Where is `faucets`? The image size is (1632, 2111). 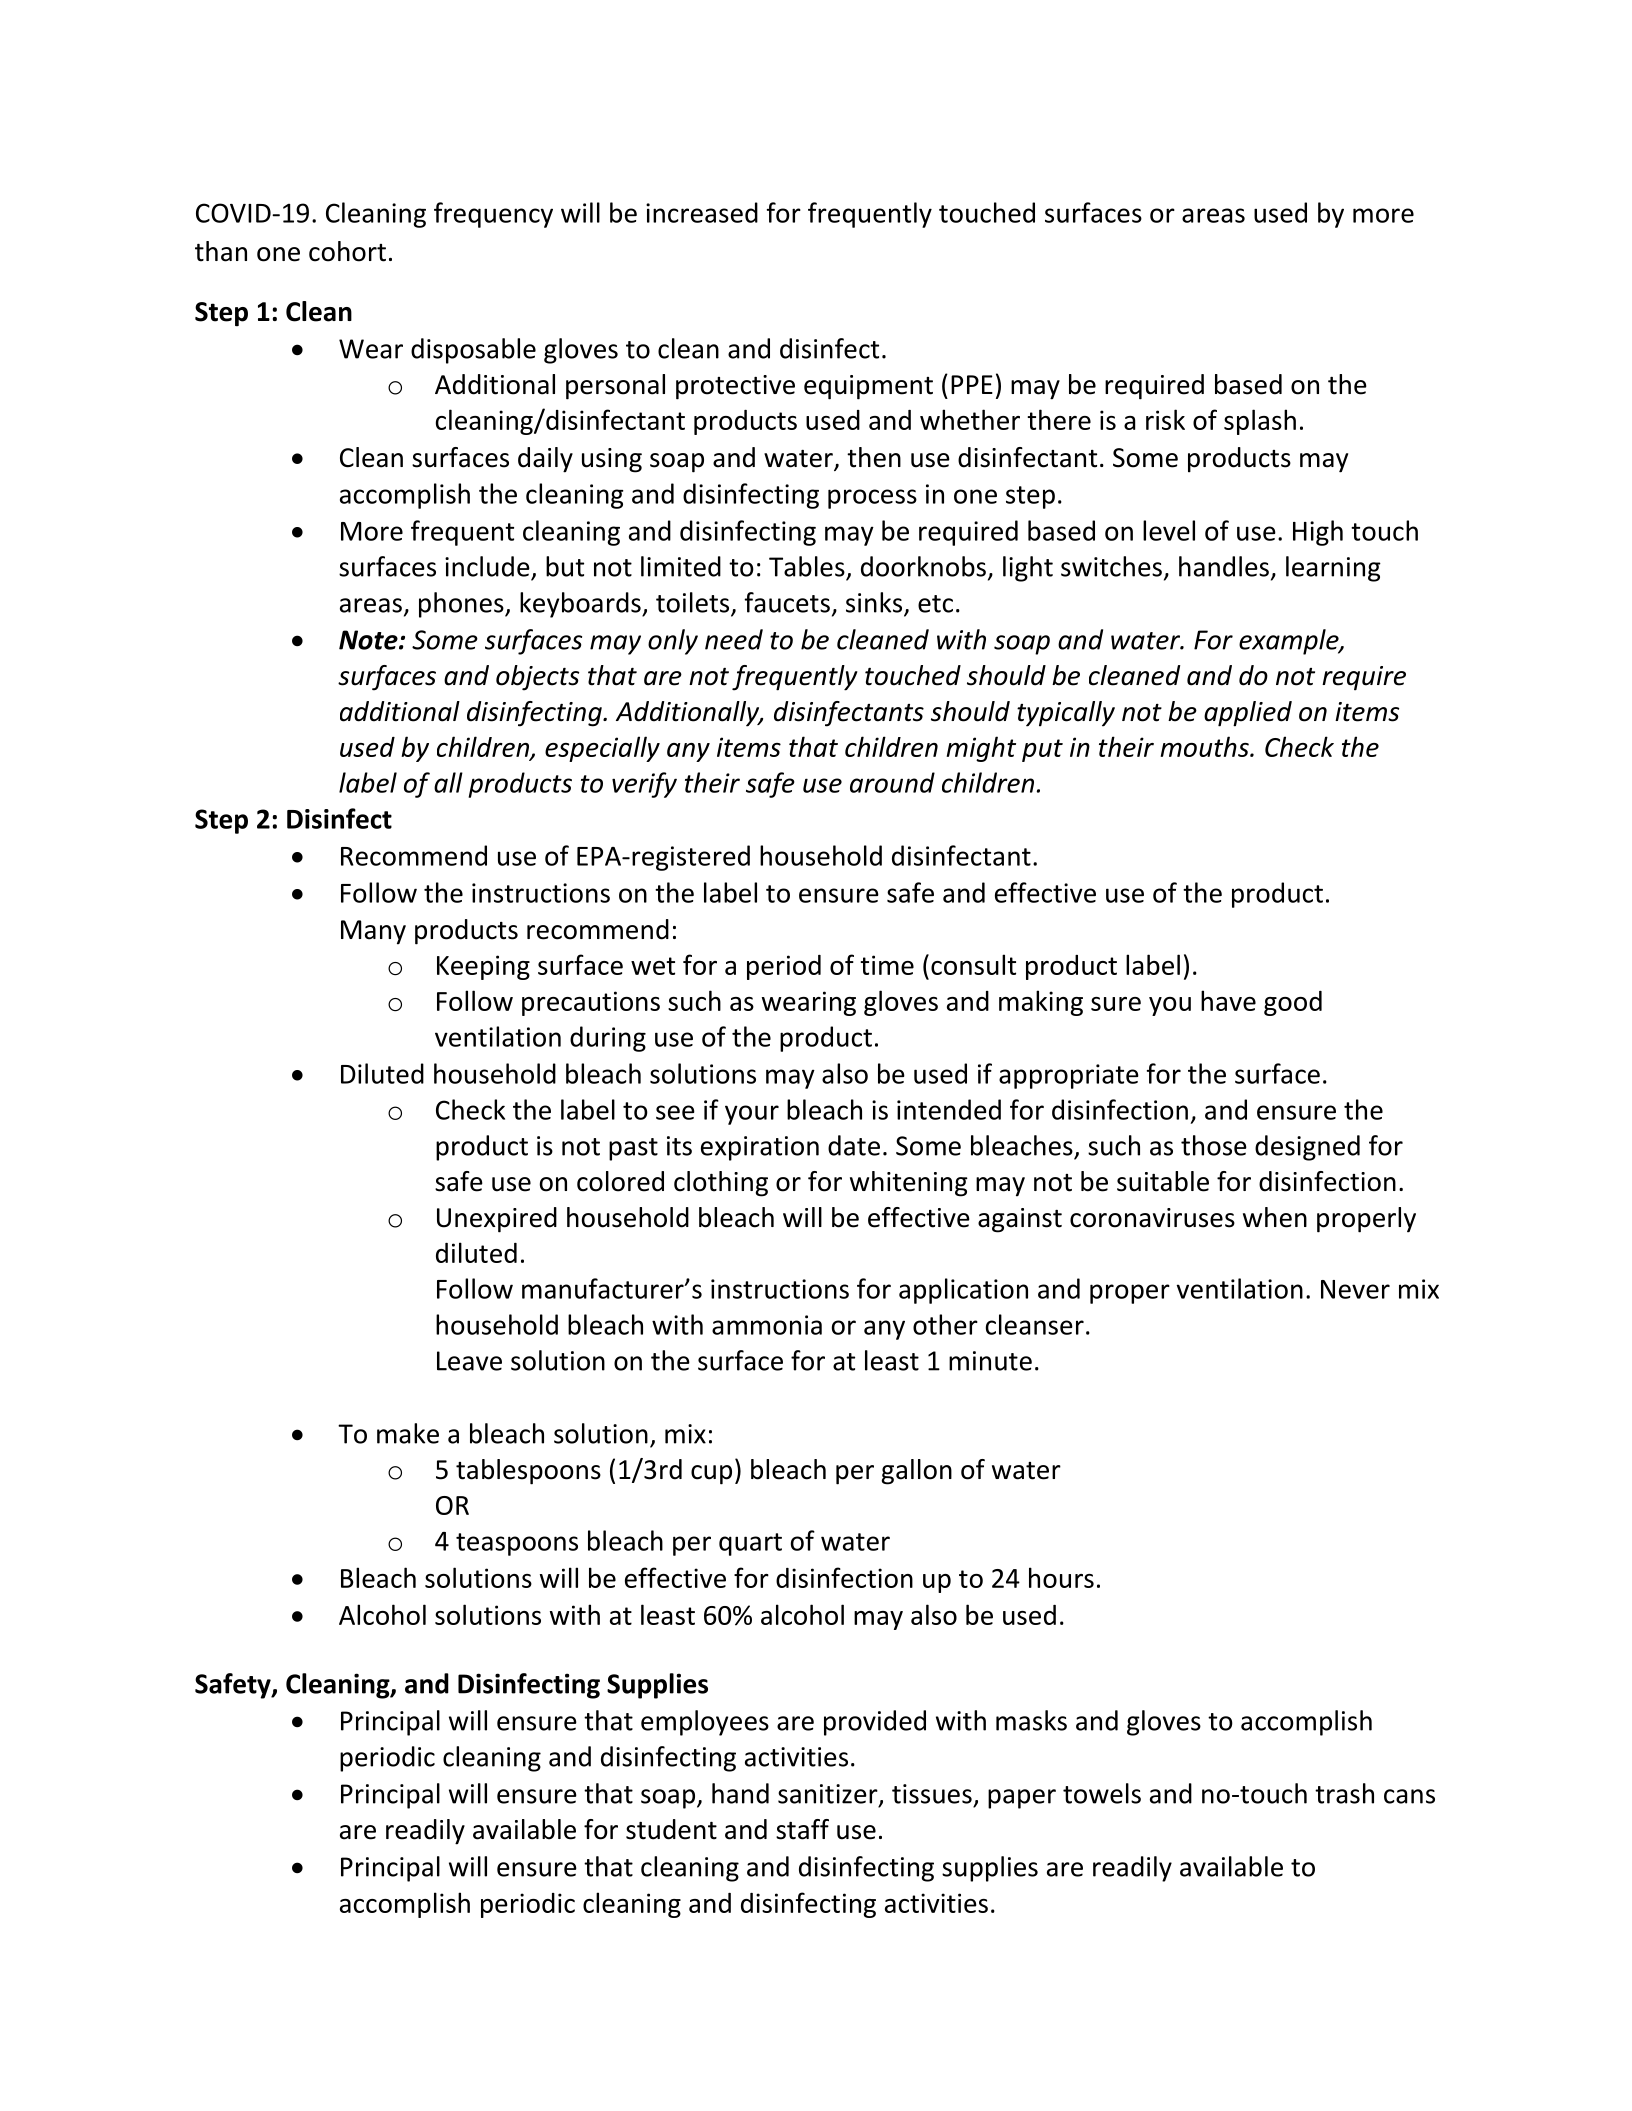 faucets is located at coordinates (787, 602).
